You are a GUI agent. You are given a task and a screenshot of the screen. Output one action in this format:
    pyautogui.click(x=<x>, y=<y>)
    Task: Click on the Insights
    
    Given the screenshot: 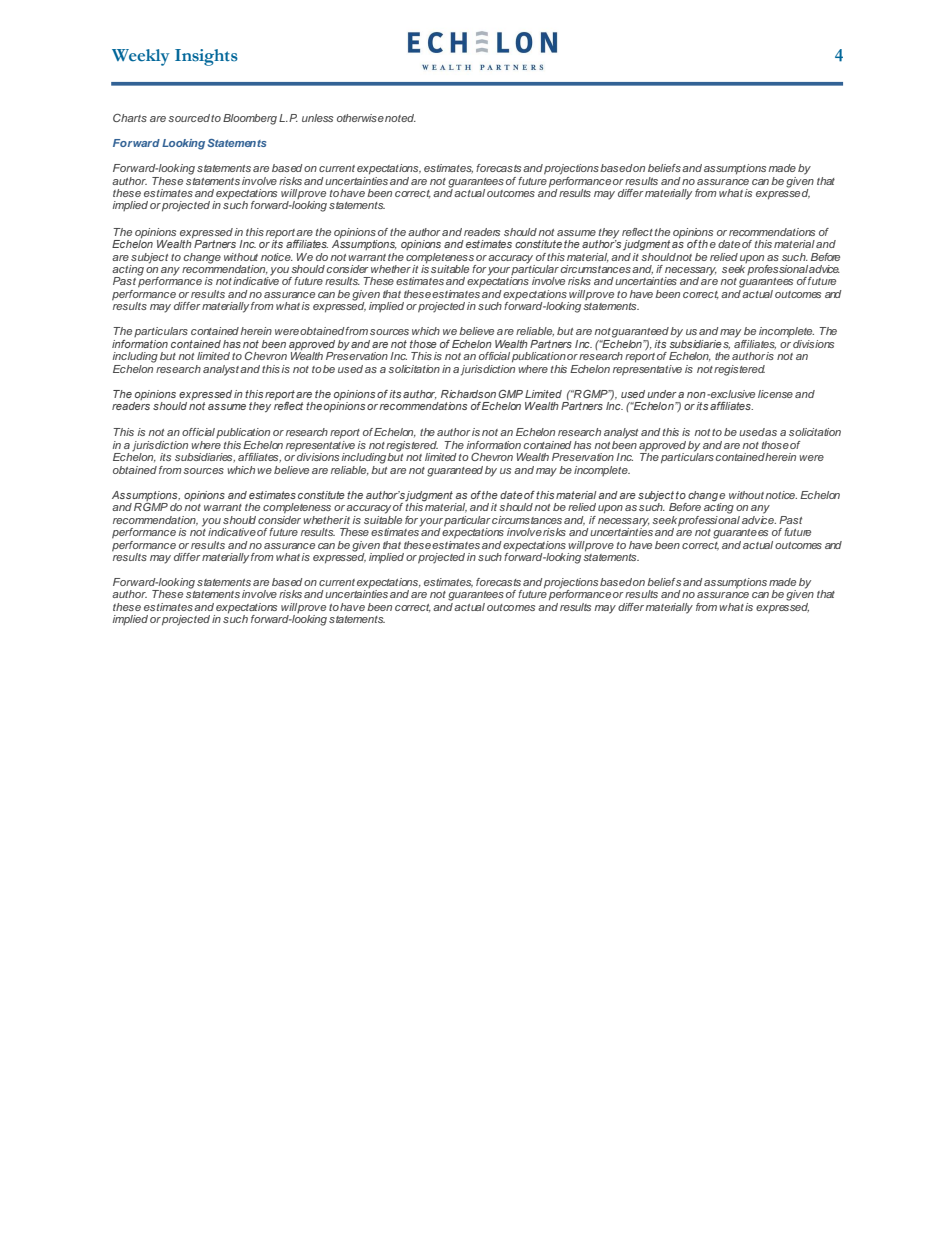 What is the action you would take?
    pyautogui.click(x=206, y=57)
